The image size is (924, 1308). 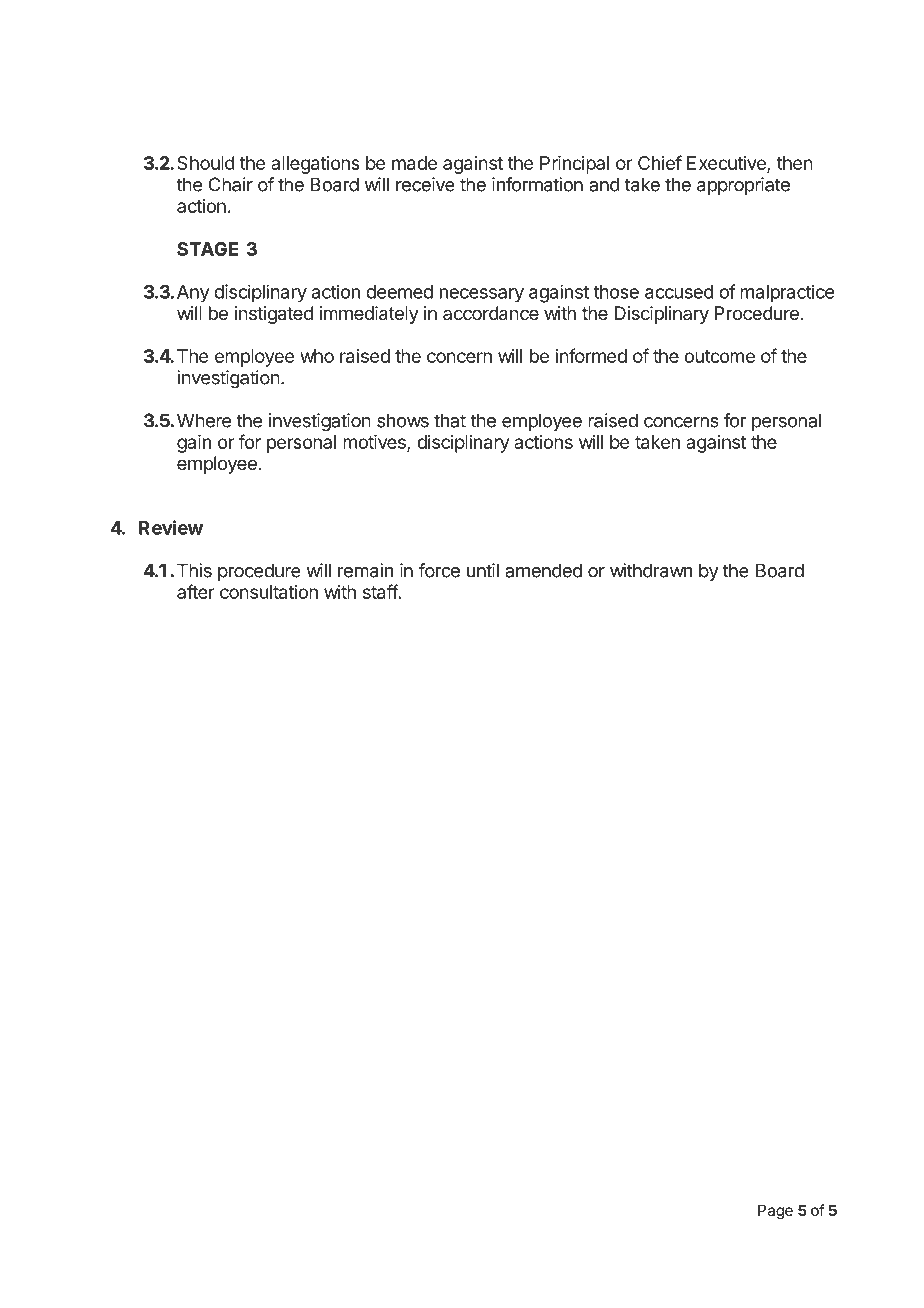 What do you see at coordinates (439, 570) in the screenshot?
I see `force` at bounding box center [439, 570].
